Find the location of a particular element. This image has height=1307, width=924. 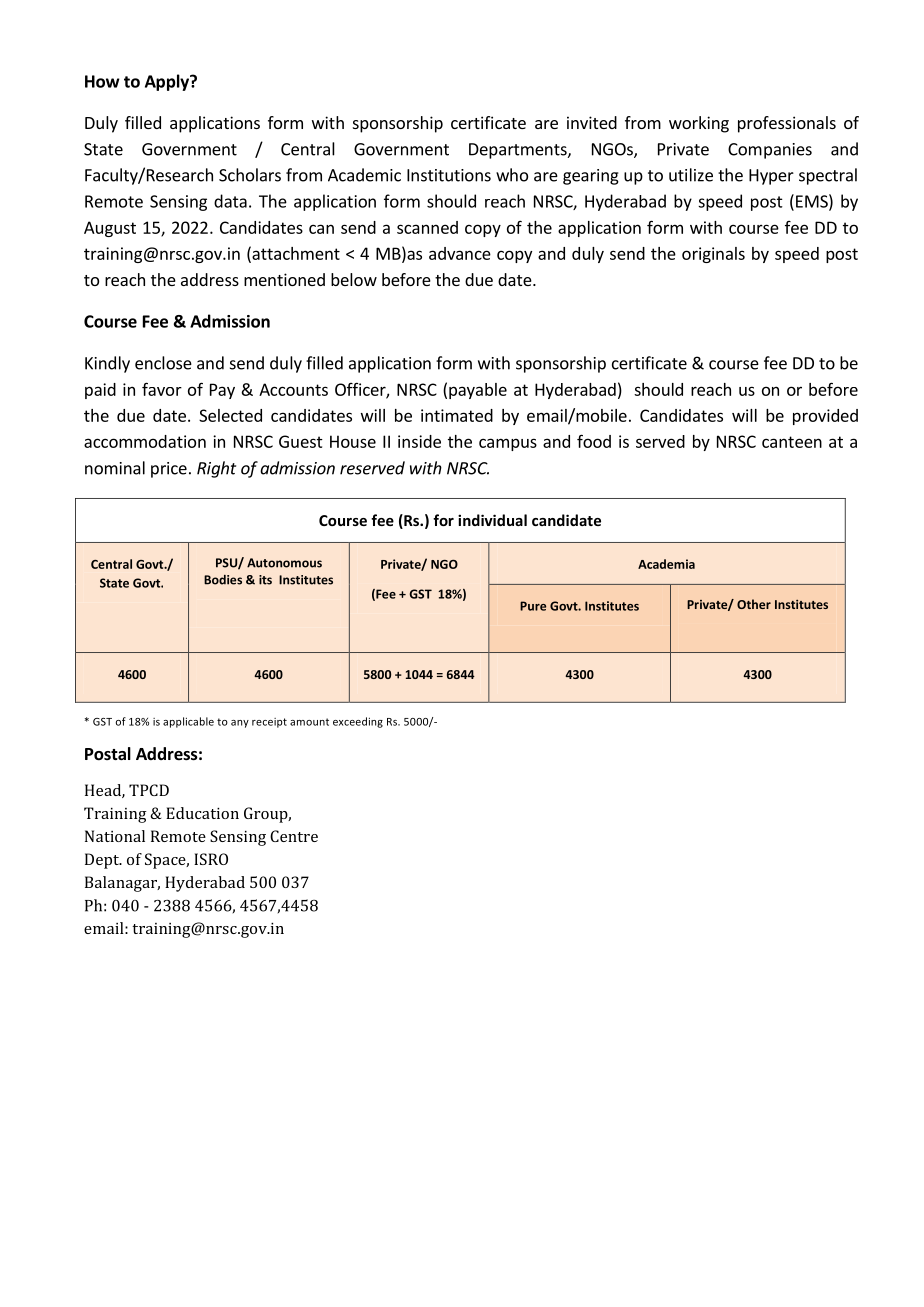

Departments is located at coordinates (519, 151).
